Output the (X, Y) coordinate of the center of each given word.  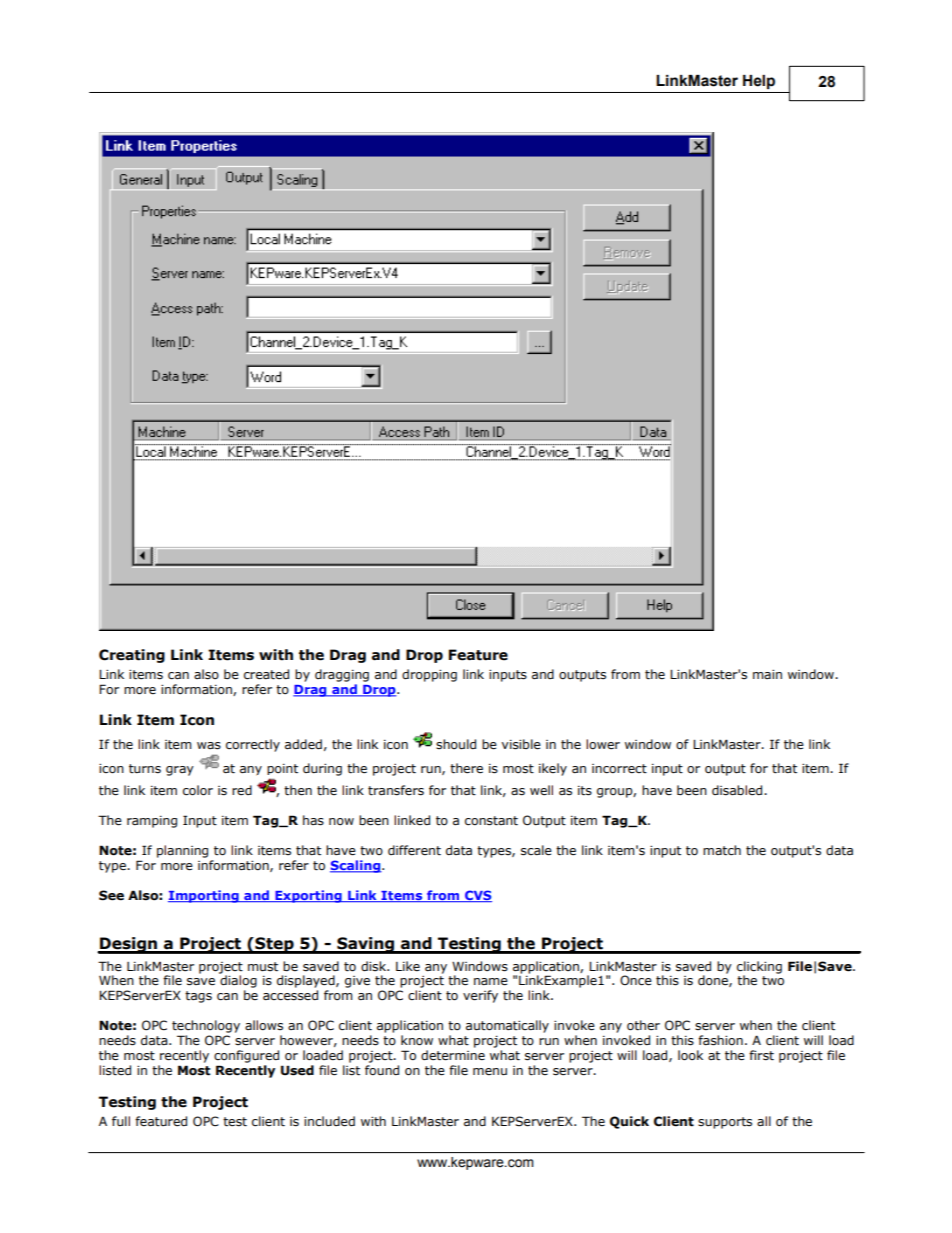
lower (603, 744)
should (456, 744)
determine (453, 1055)
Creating (132, 656)
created (266, 674)
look (690, 1055)
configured (246, 1056)
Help (759, 82)
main (767, 674)
